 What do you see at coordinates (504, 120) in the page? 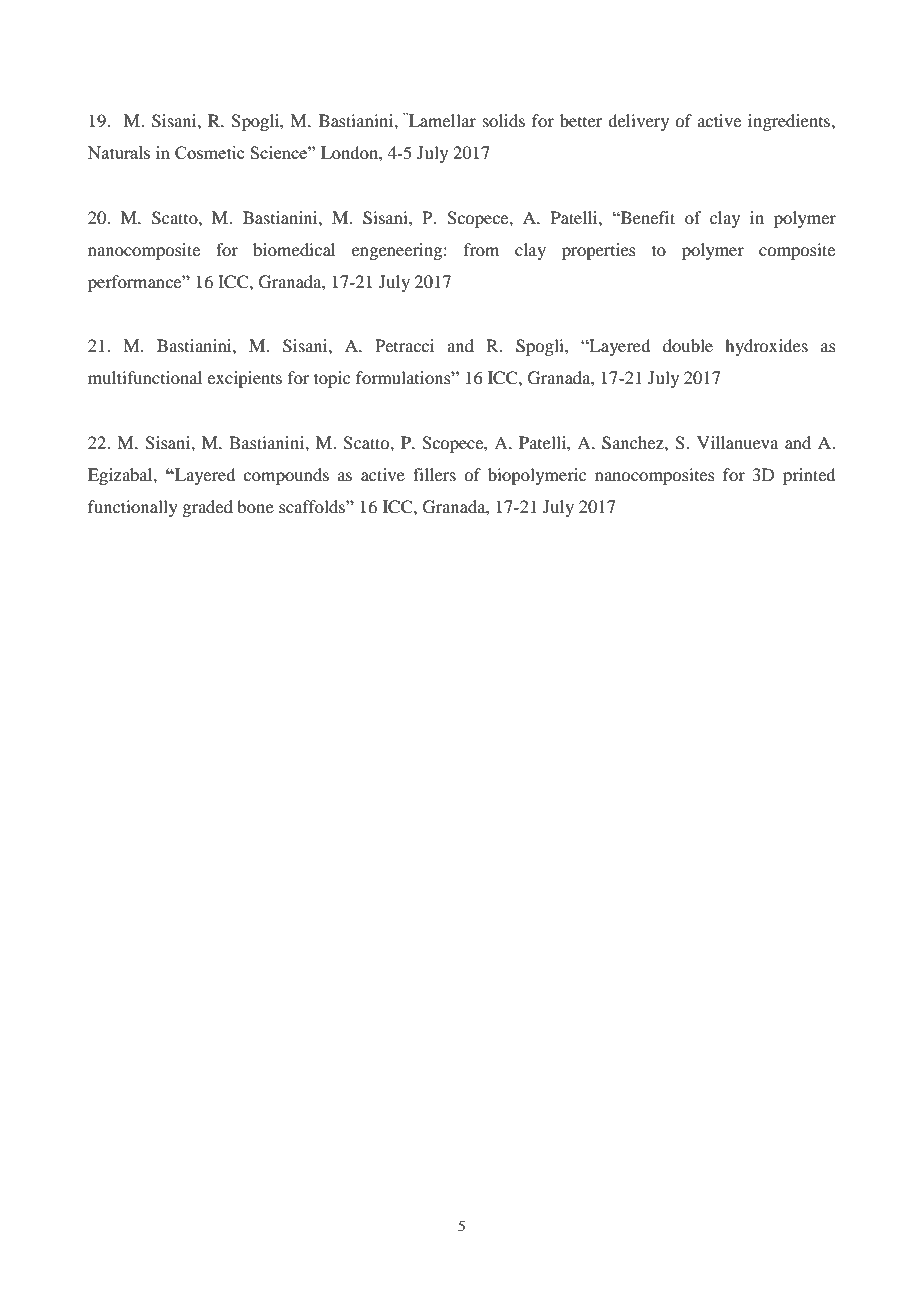
I see `solids` at bounding box center [504, 120].
